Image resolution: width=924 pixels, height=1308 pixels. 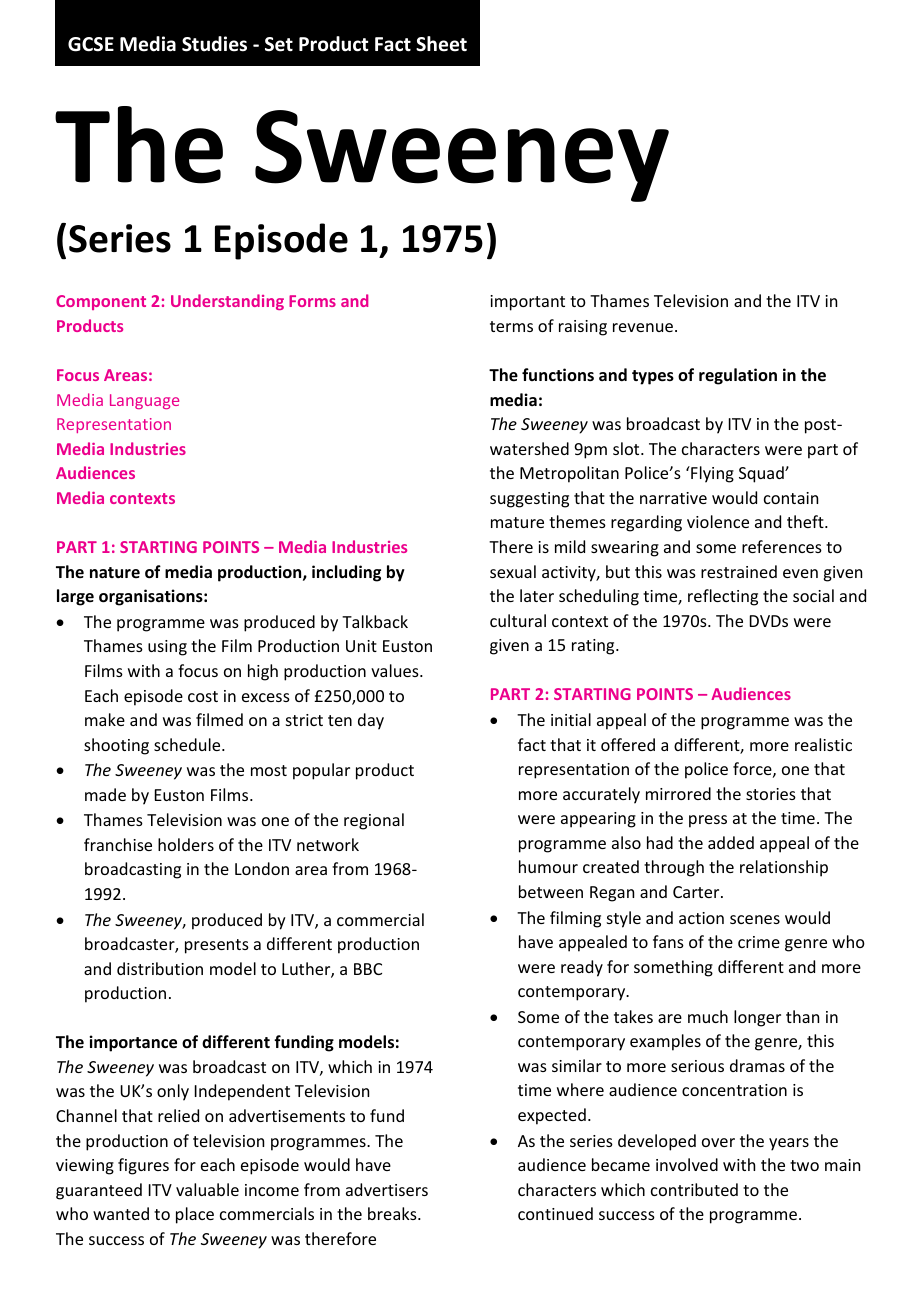 I want to click on violence, so click(x=718, y=521).
